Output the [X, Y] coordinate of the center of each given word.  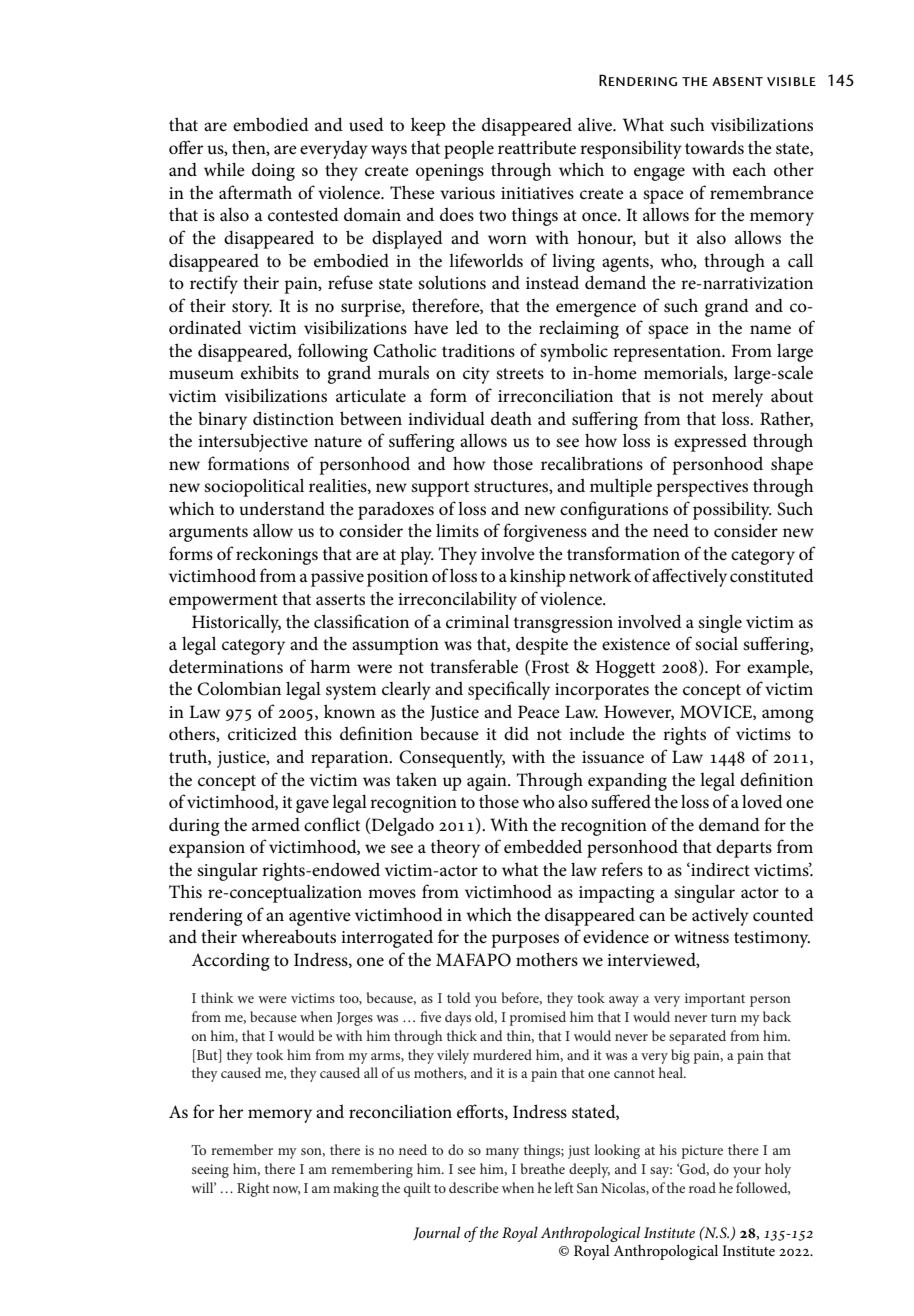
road [702, 1187]
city [476, 375]
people [469, 150]
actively [720, 917]
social [716, 644]
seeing [210, 1171]
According [230, 961]
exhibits [270, 373]
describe [474, 1187]
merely [737, 397]
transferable [474, 666]
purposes [525, 941]
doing [273, 172]
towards [714, 148]
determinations [226, 666]
